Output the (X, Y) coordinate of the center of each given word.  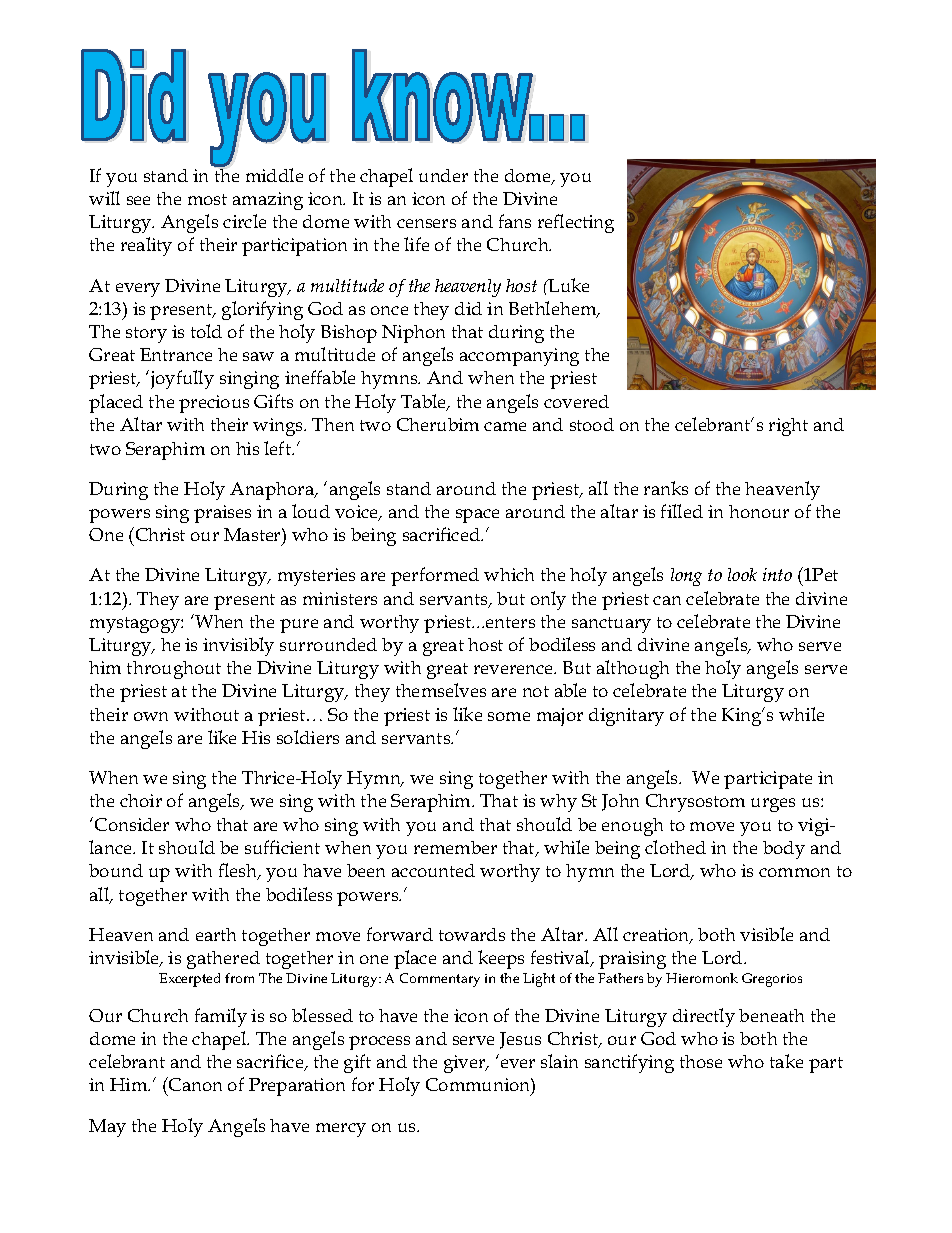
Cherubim (438, 424)
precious (214, 404)
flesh (239, 871)
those (701, 1061)
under (443, 175)
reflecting (576, 223)
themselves (441, 690)
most (207, 199)
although (633, 669)
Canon (194, 1084)
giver (466, 1064)
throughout (174, 670)
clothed (675, 847)
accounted (433, 870)
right (788, 427)
